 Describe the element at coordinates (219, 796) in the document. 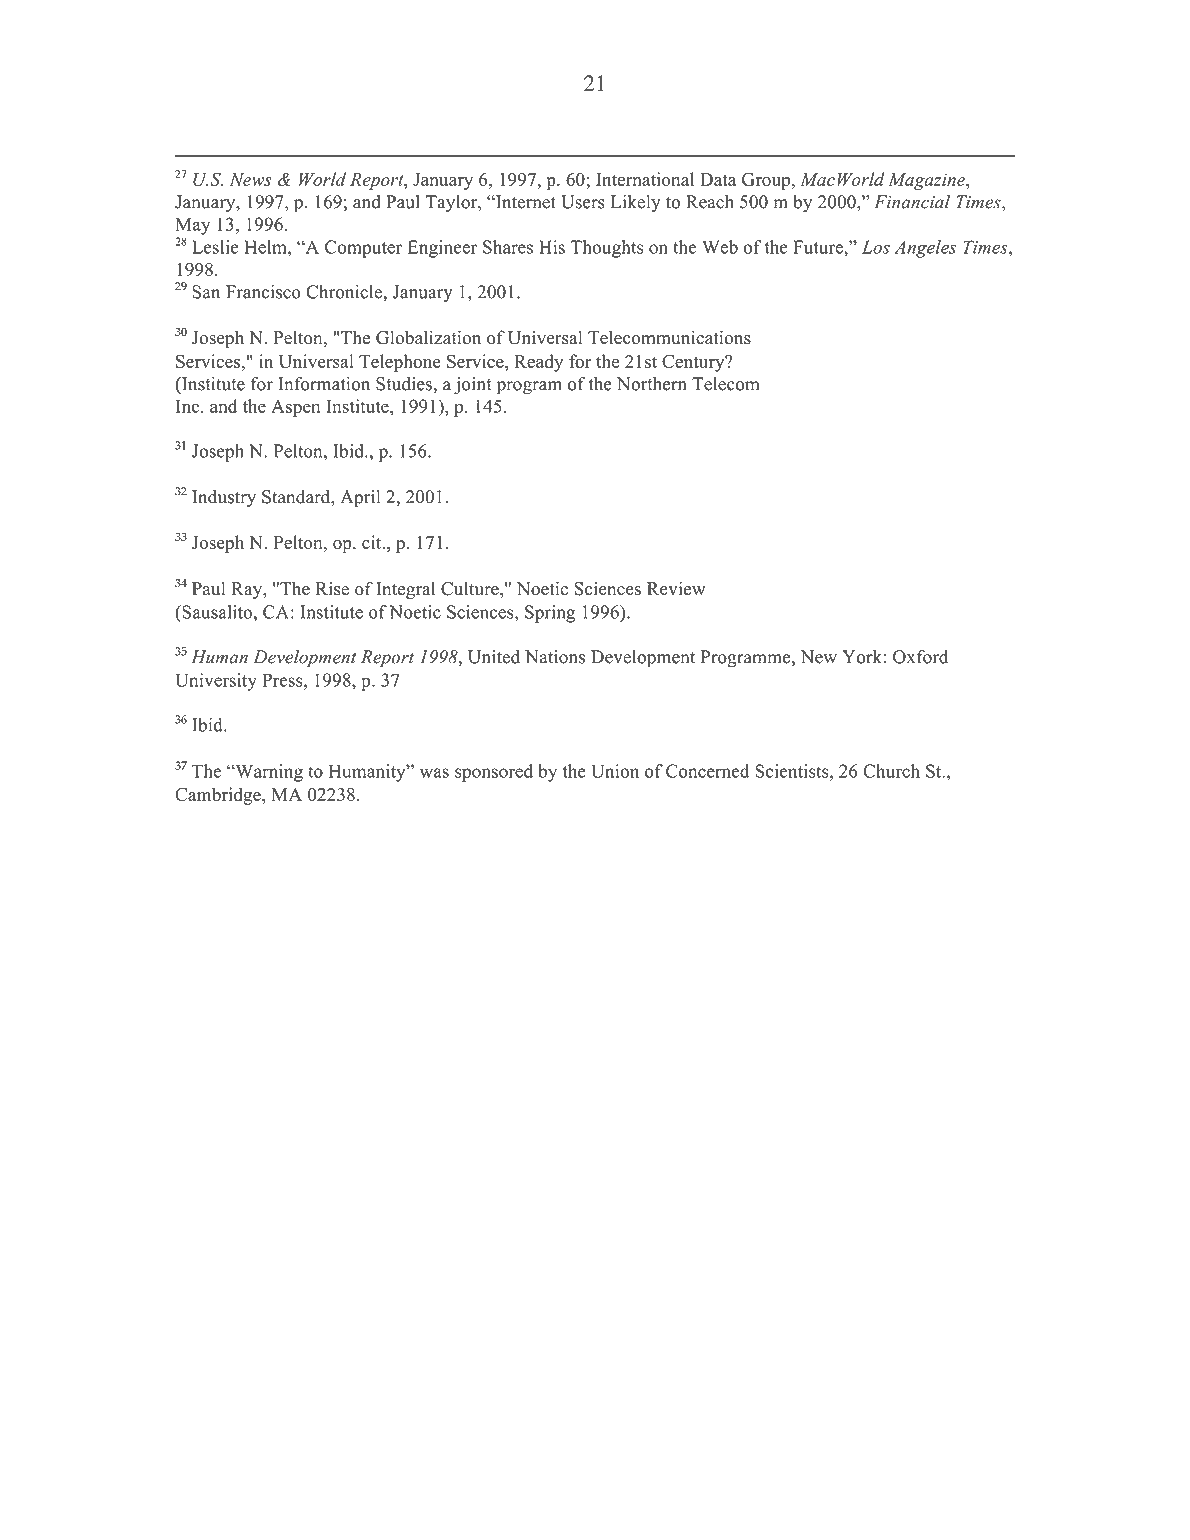

I see `Cambridge` at that location.
